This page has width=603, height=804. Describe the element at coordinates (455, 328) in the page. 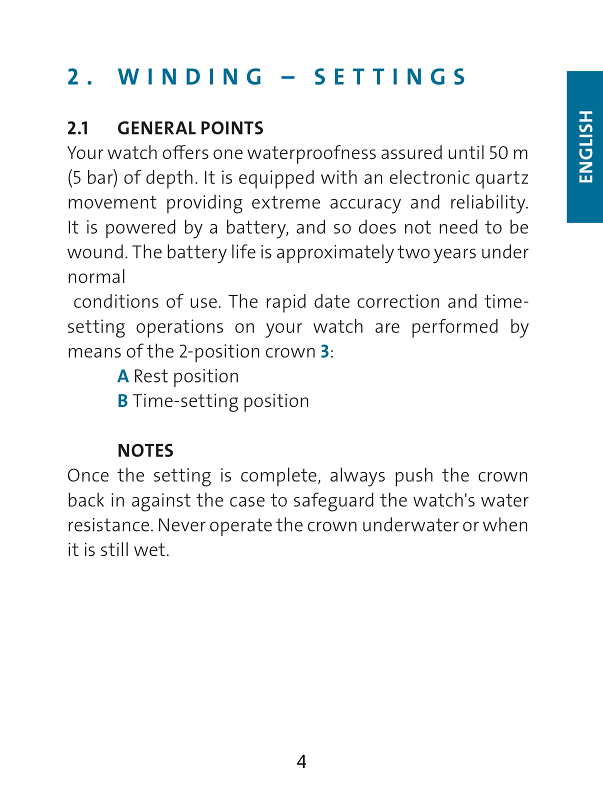

I see `performed` at that location.
